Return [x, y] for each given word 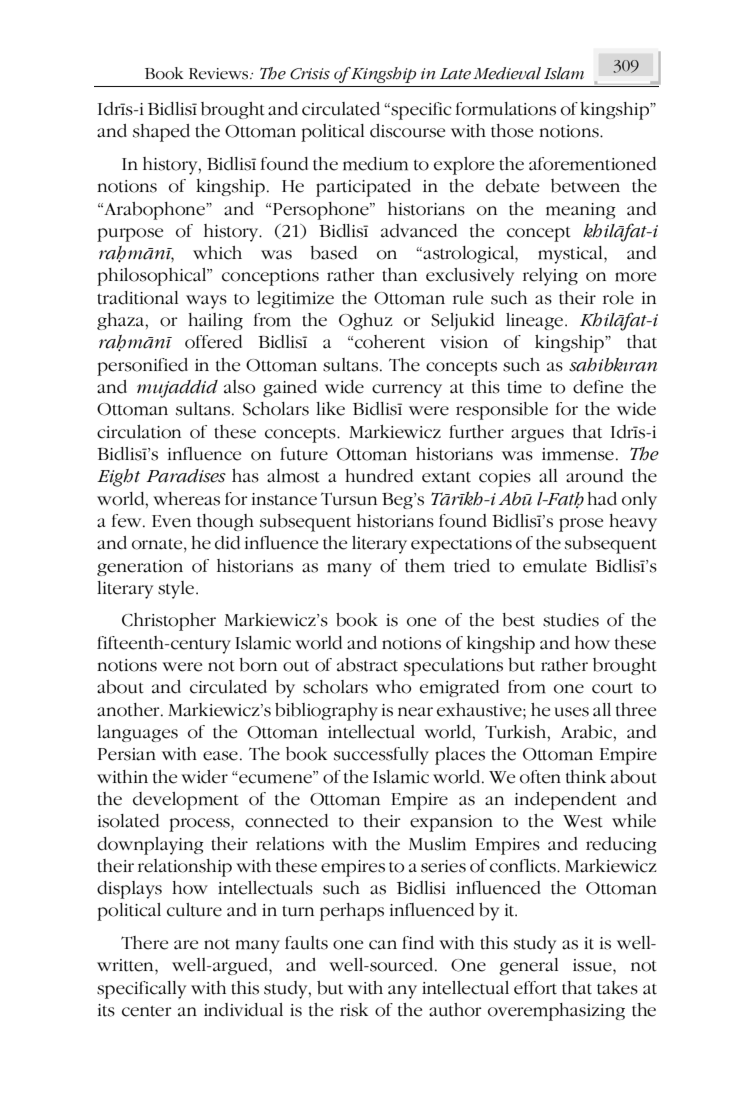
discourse [407, 131]
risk [354, 1010]
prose [581, 525]
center [147, 1011]
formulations [506, 109]
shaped [161, 133]
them [425, 566]
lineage [536, 321]
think [586, 777]
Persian [127, 754]
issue [593, 965]
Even [171, 521]
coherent [390, 342]
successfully [381, 756]
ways [206, 302]
